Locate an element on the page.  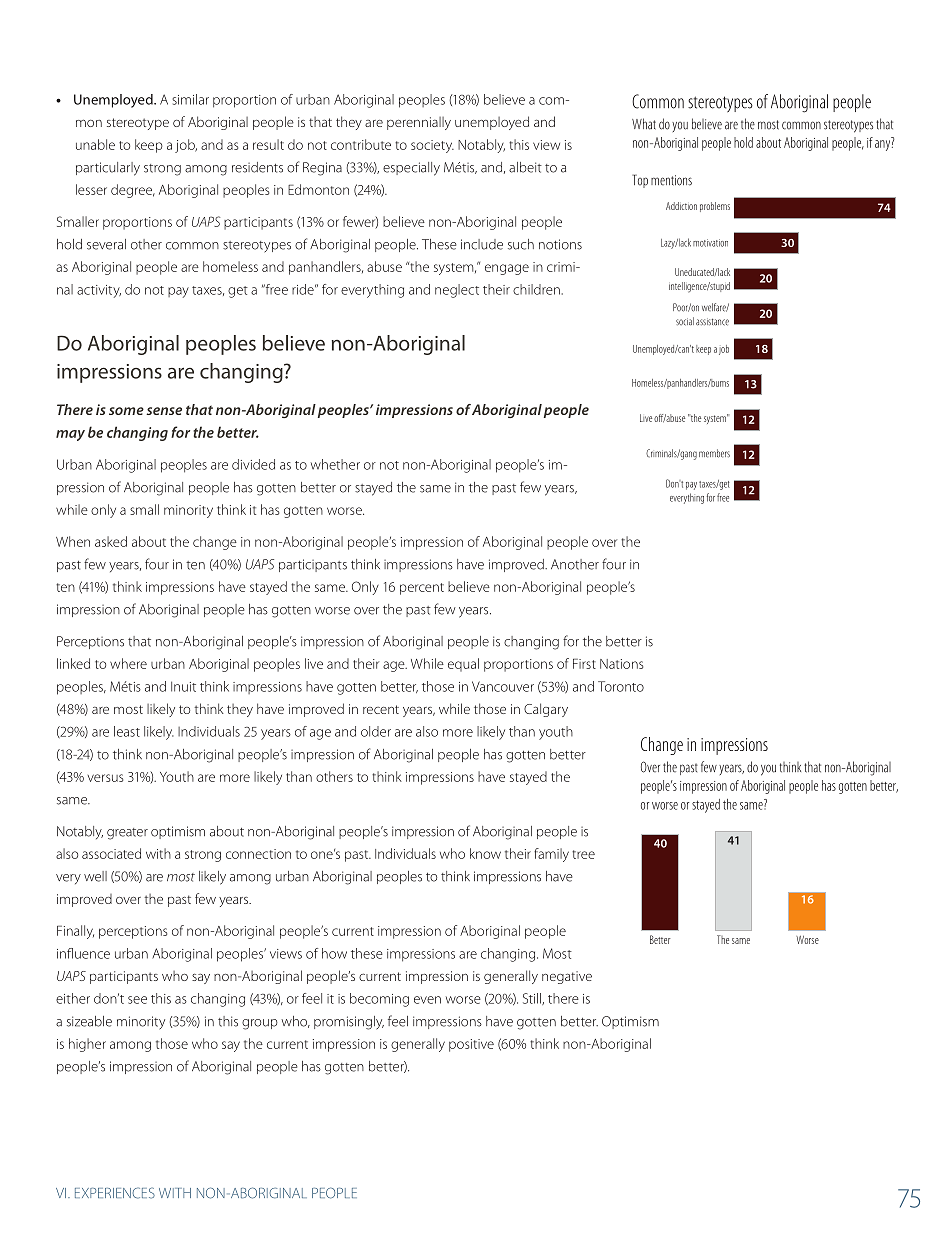
tree is located at coordinates (583, 854).
